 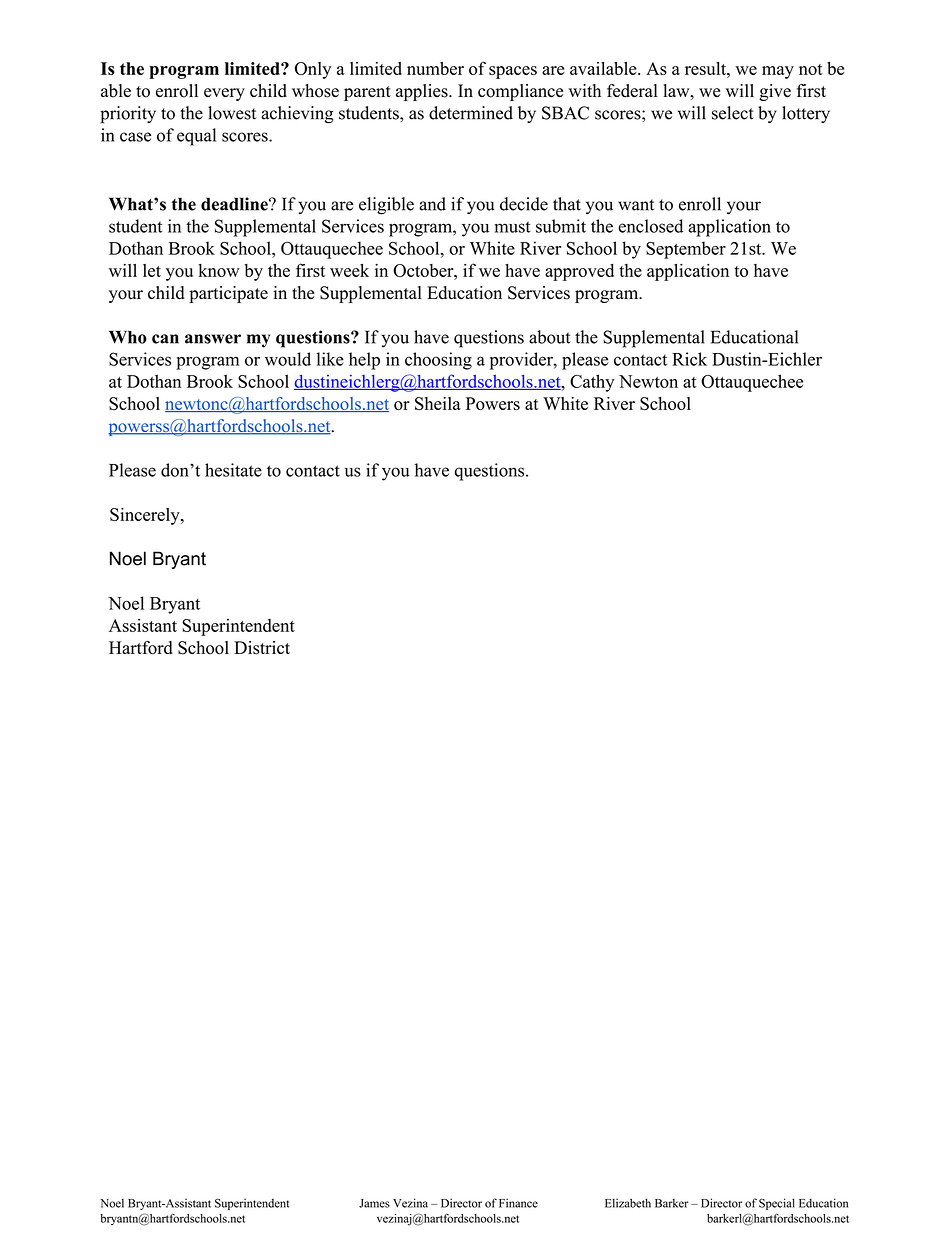 What do you see at coordinates (233, 470) in the page?
I see `hesitate` at bounding box center [233, 470].
